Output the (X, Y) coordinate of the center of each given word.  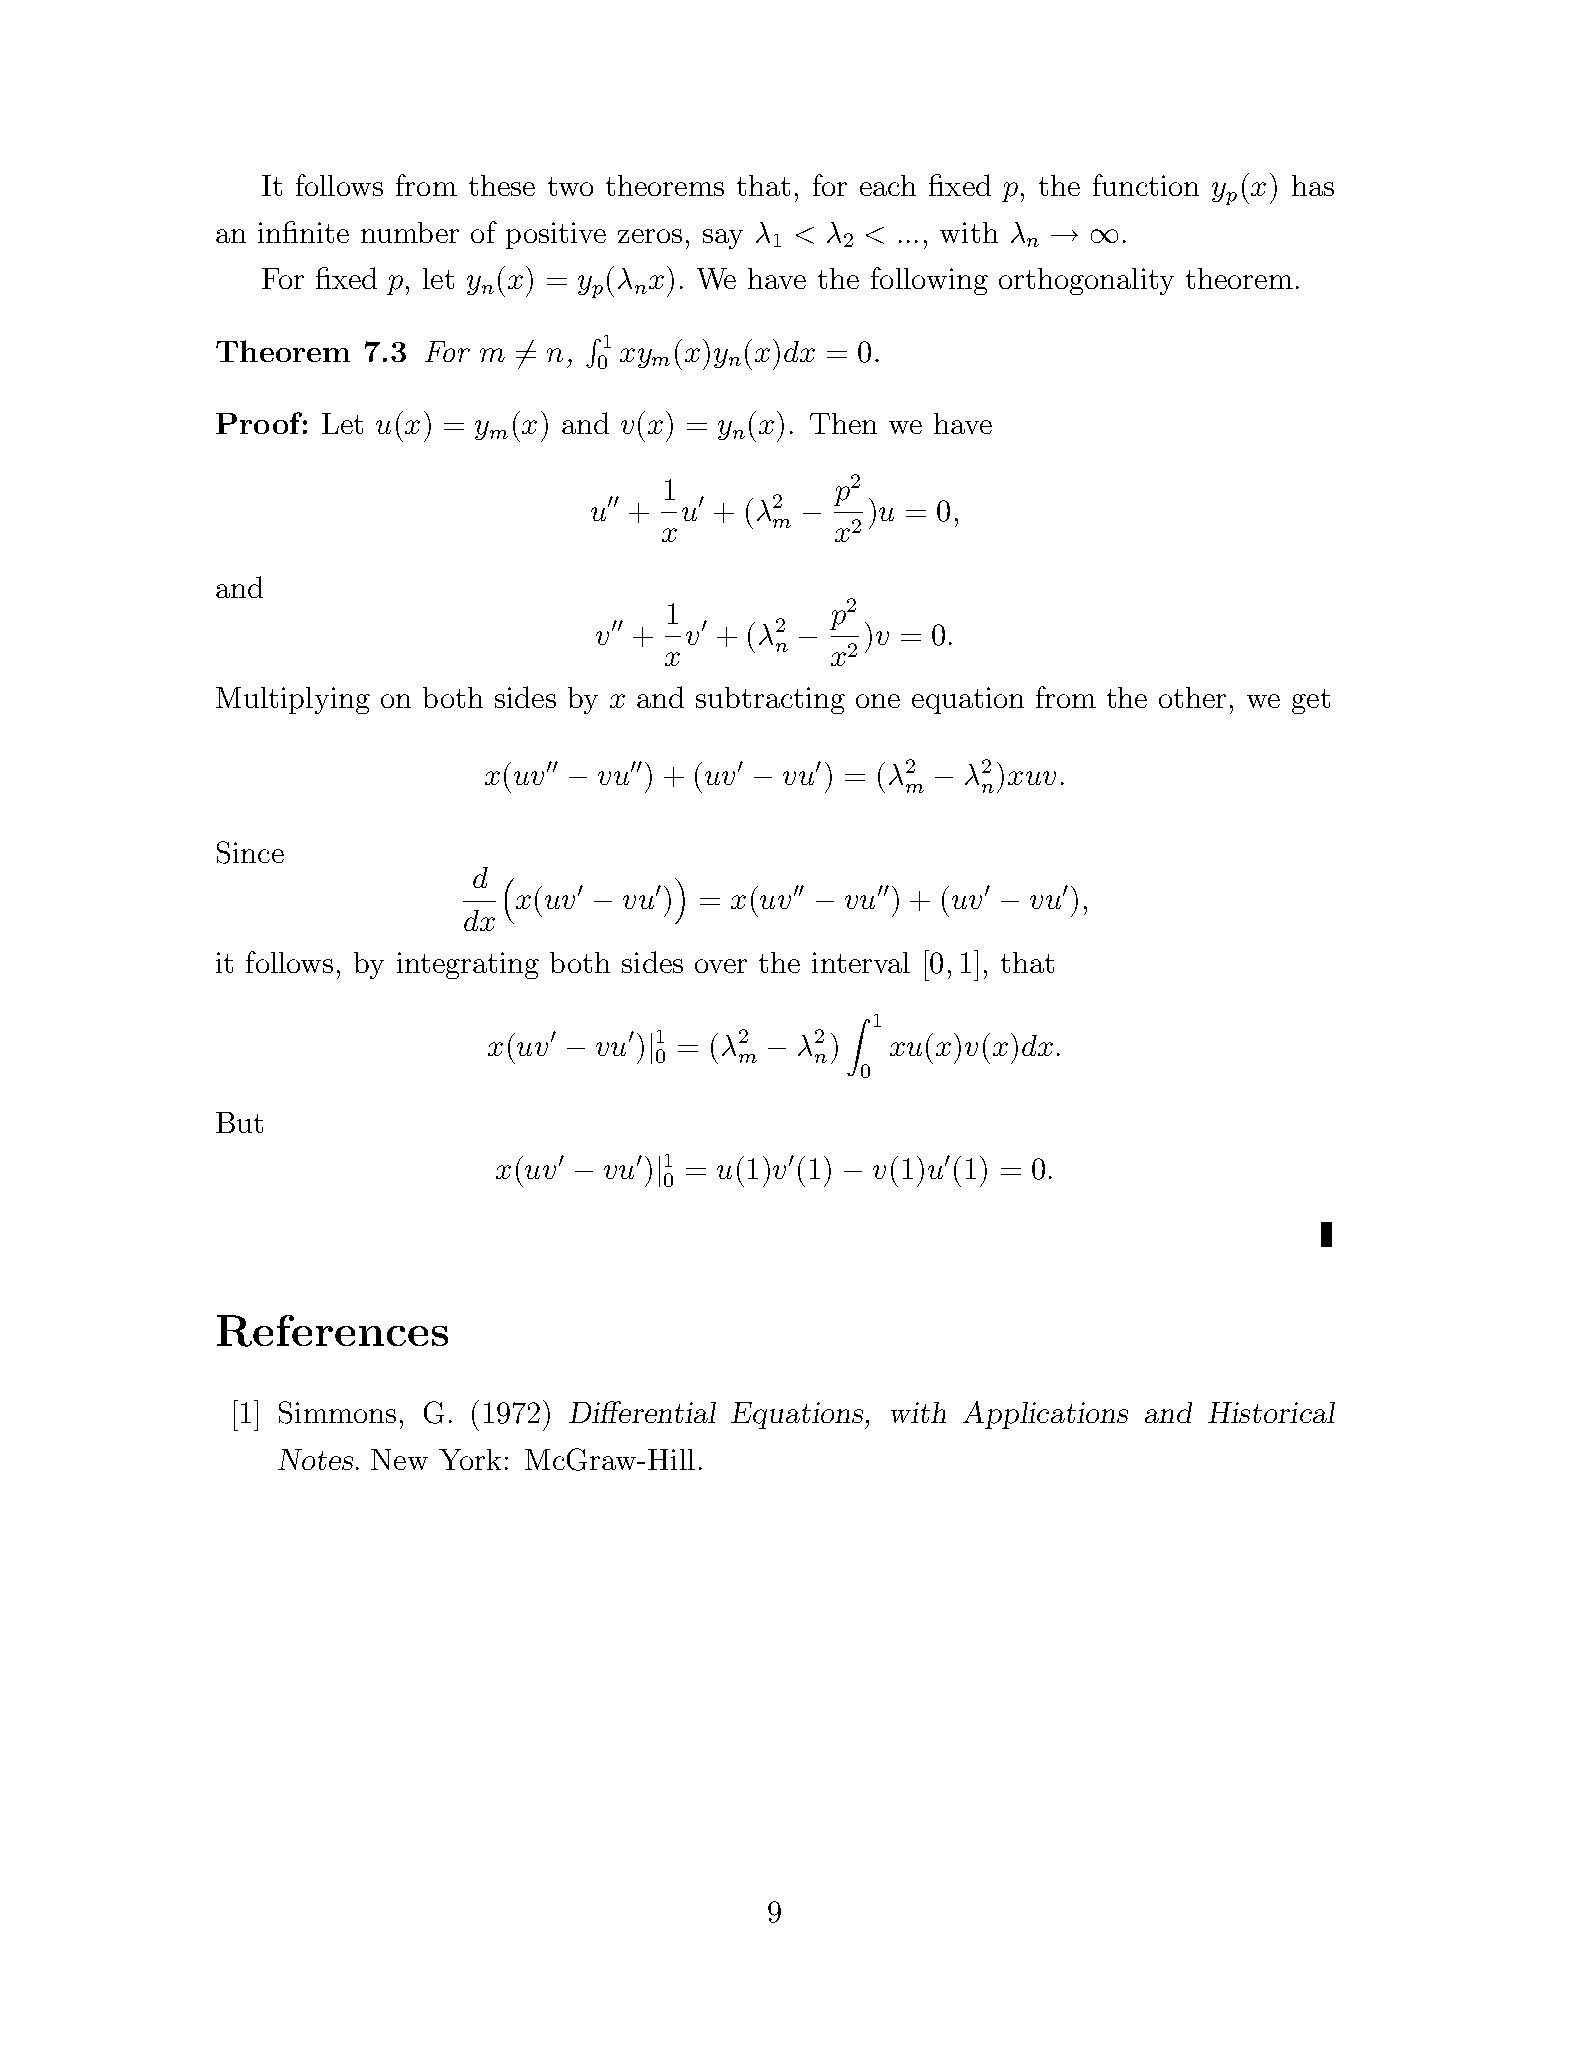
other (1192, 697)
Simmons (337, 1412)
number (410, 232)
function (1146, 185)
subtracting (770, 700)
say (723, 239)
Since (250, 852)
